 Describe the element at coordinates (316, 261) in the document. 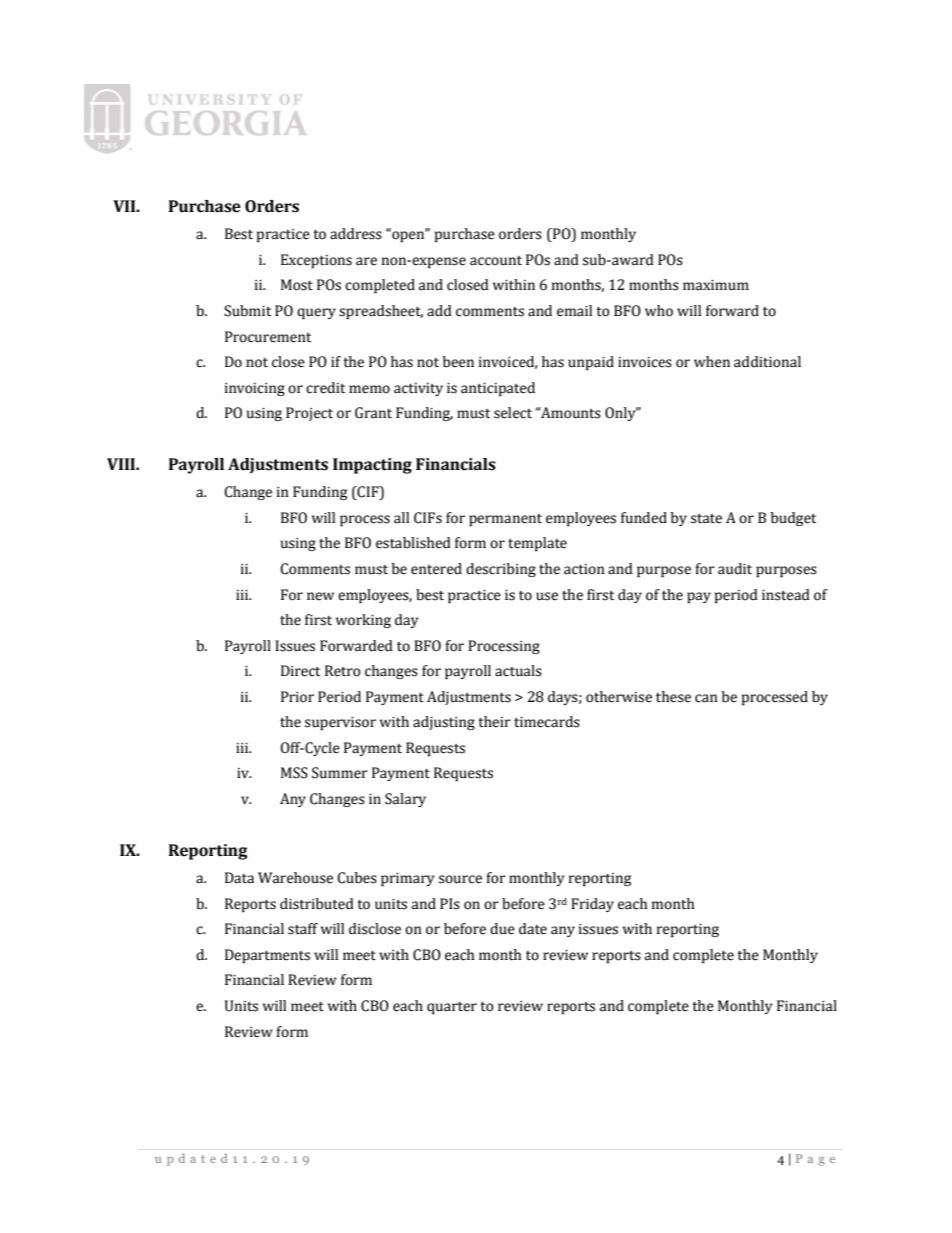

I see `Exceptions` at that location.
